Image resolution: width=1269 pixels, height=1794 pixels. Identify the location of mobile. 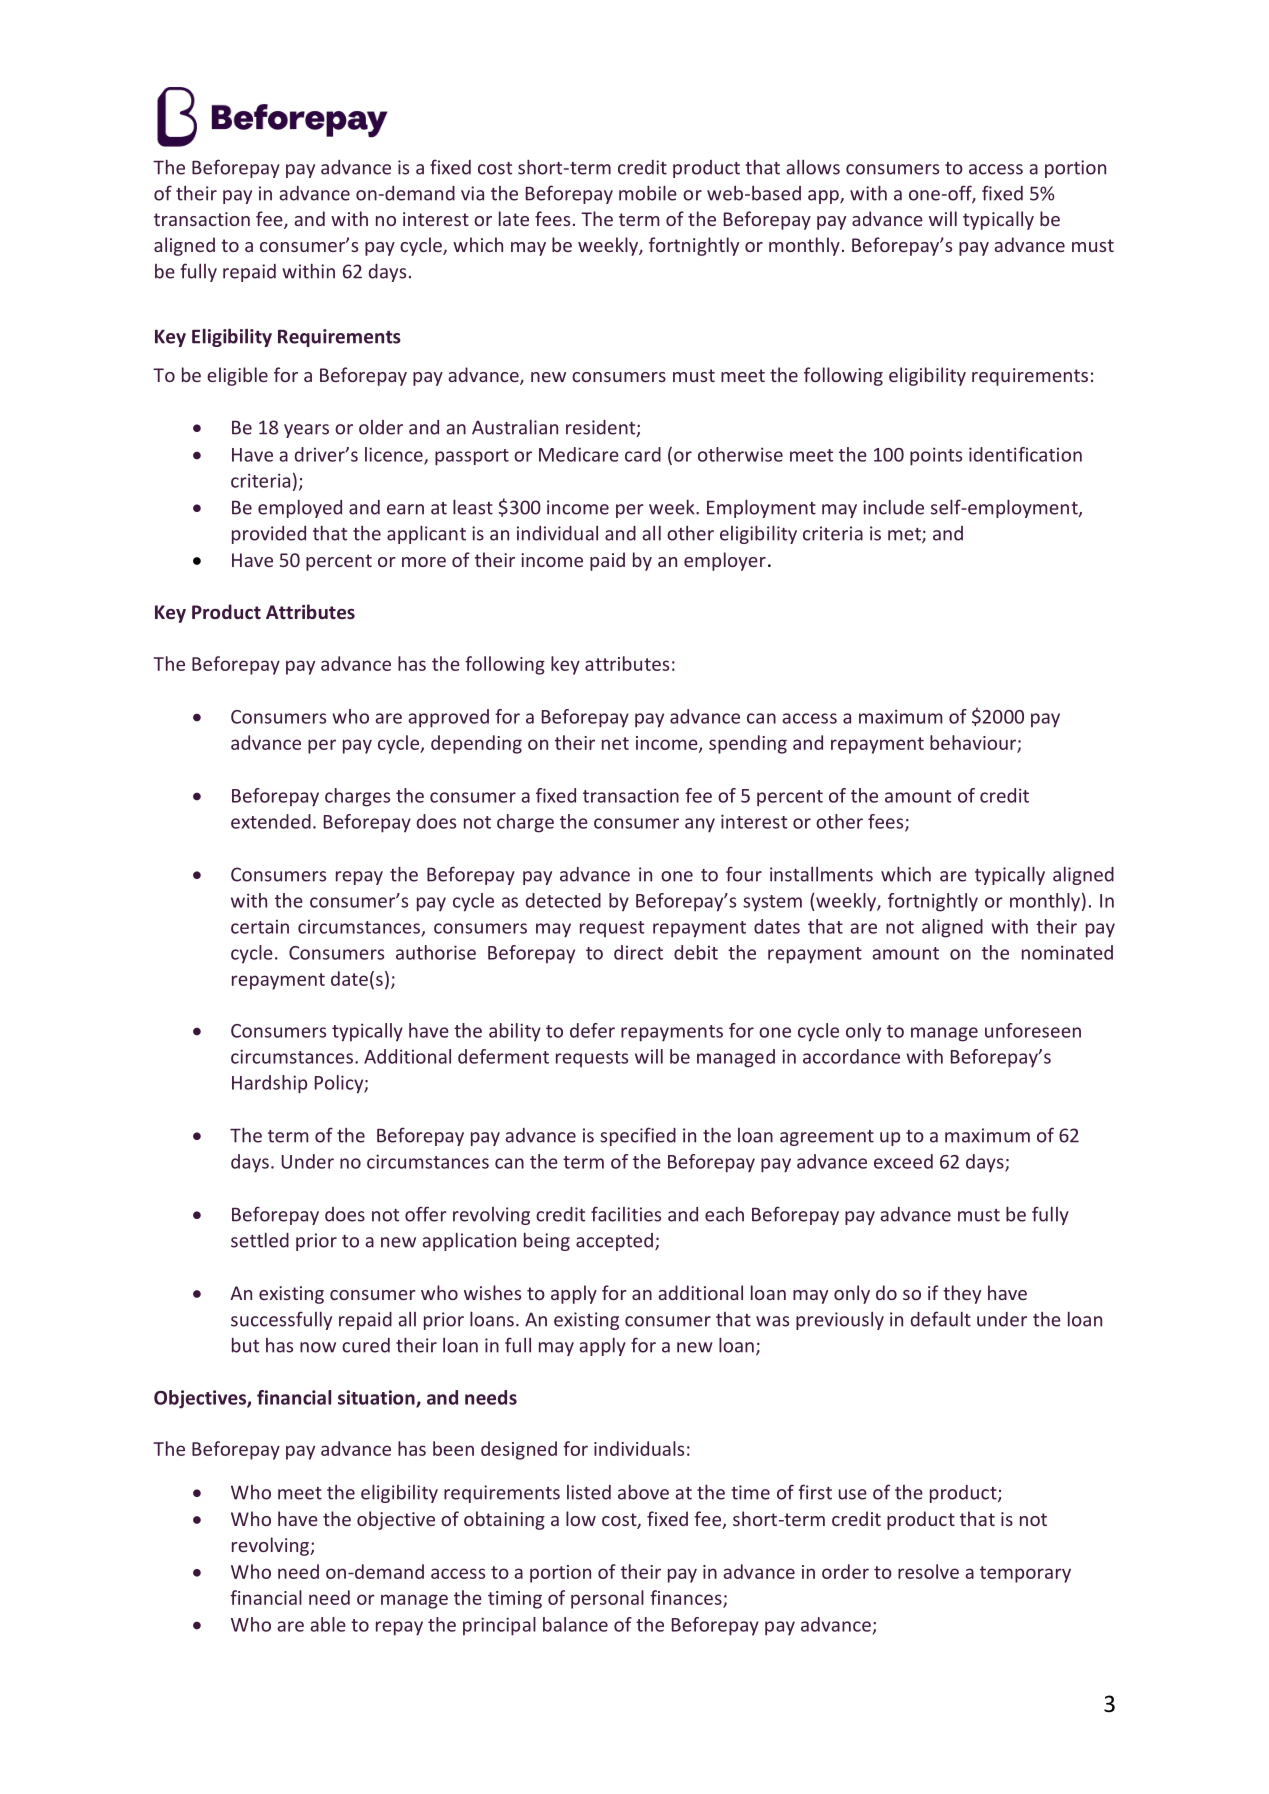
(648, 193).
